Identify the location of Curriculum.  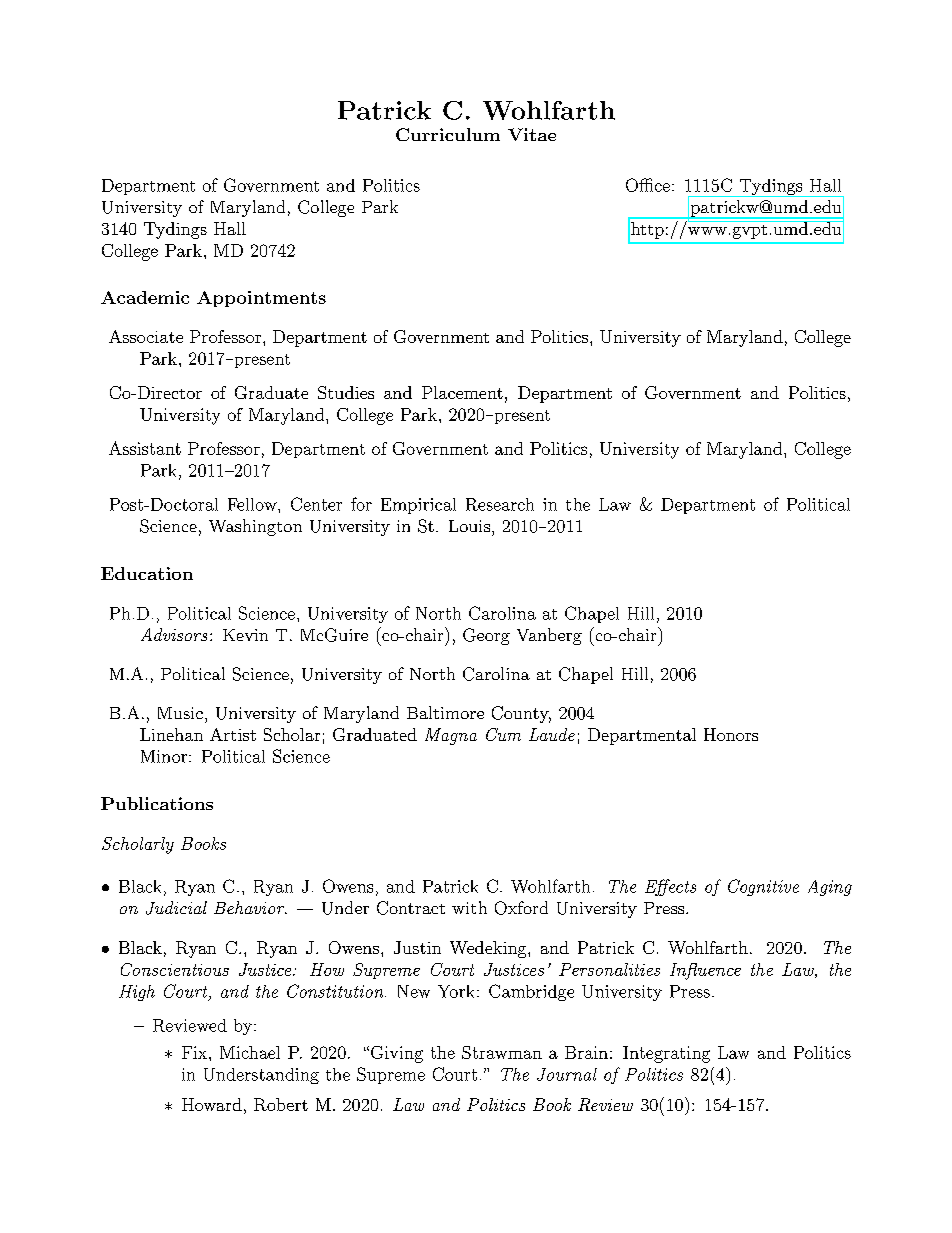
(448, 134).
